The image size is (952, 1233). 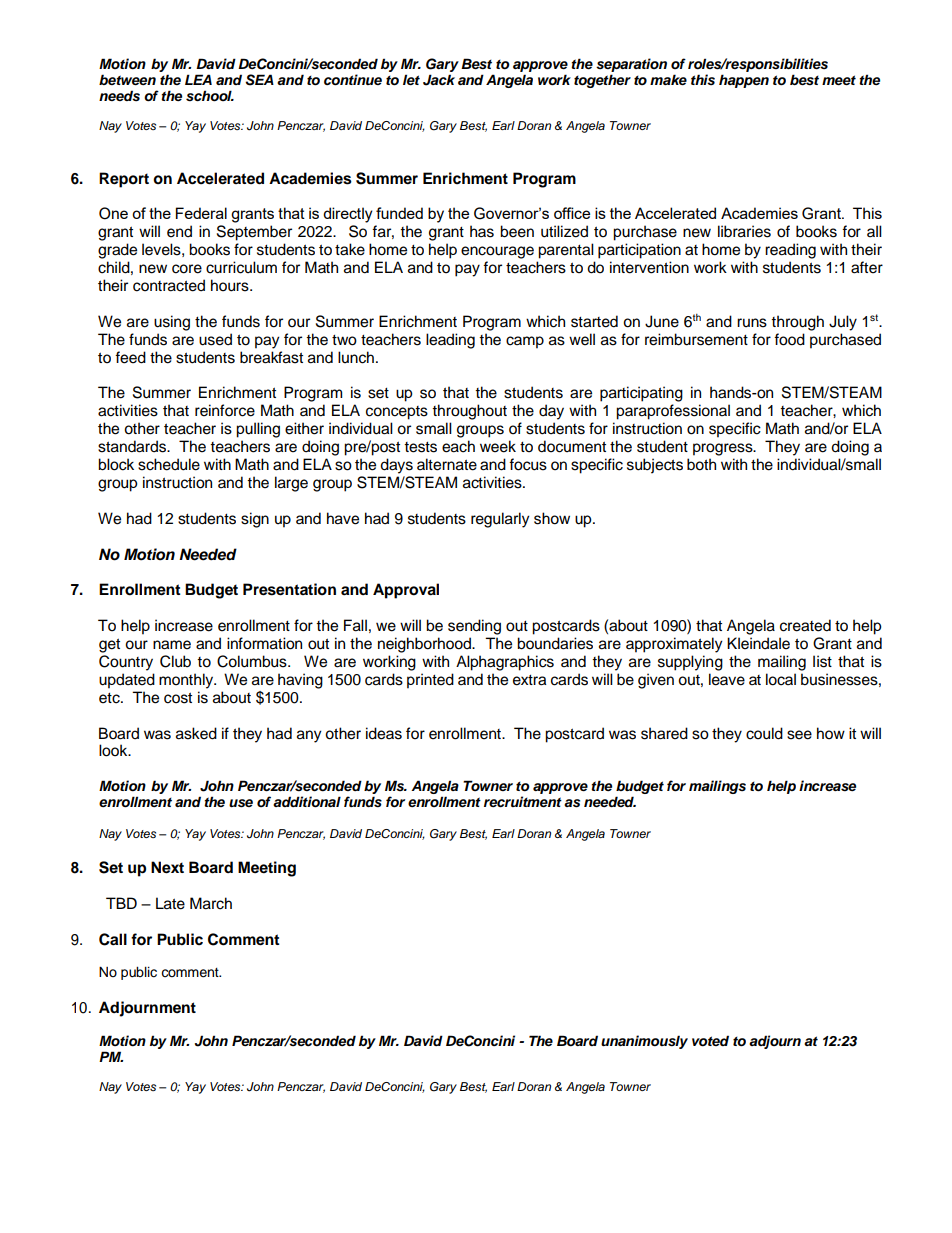 What do you see at coordinates (178, 698) in the page?
I see `cost` at bounding box center [178, 698].
